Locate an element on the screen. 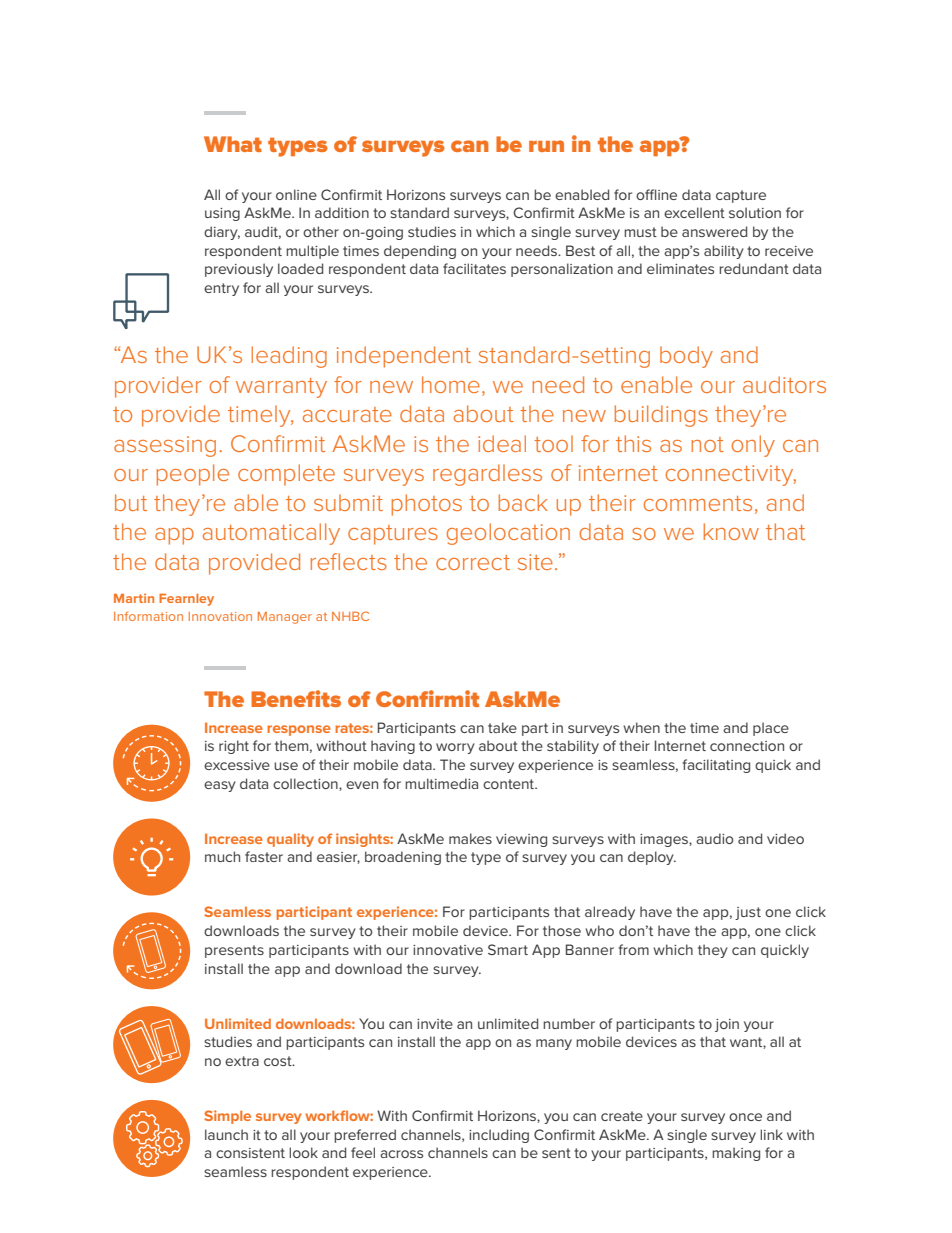  What is located at coordinates (233, 144).
